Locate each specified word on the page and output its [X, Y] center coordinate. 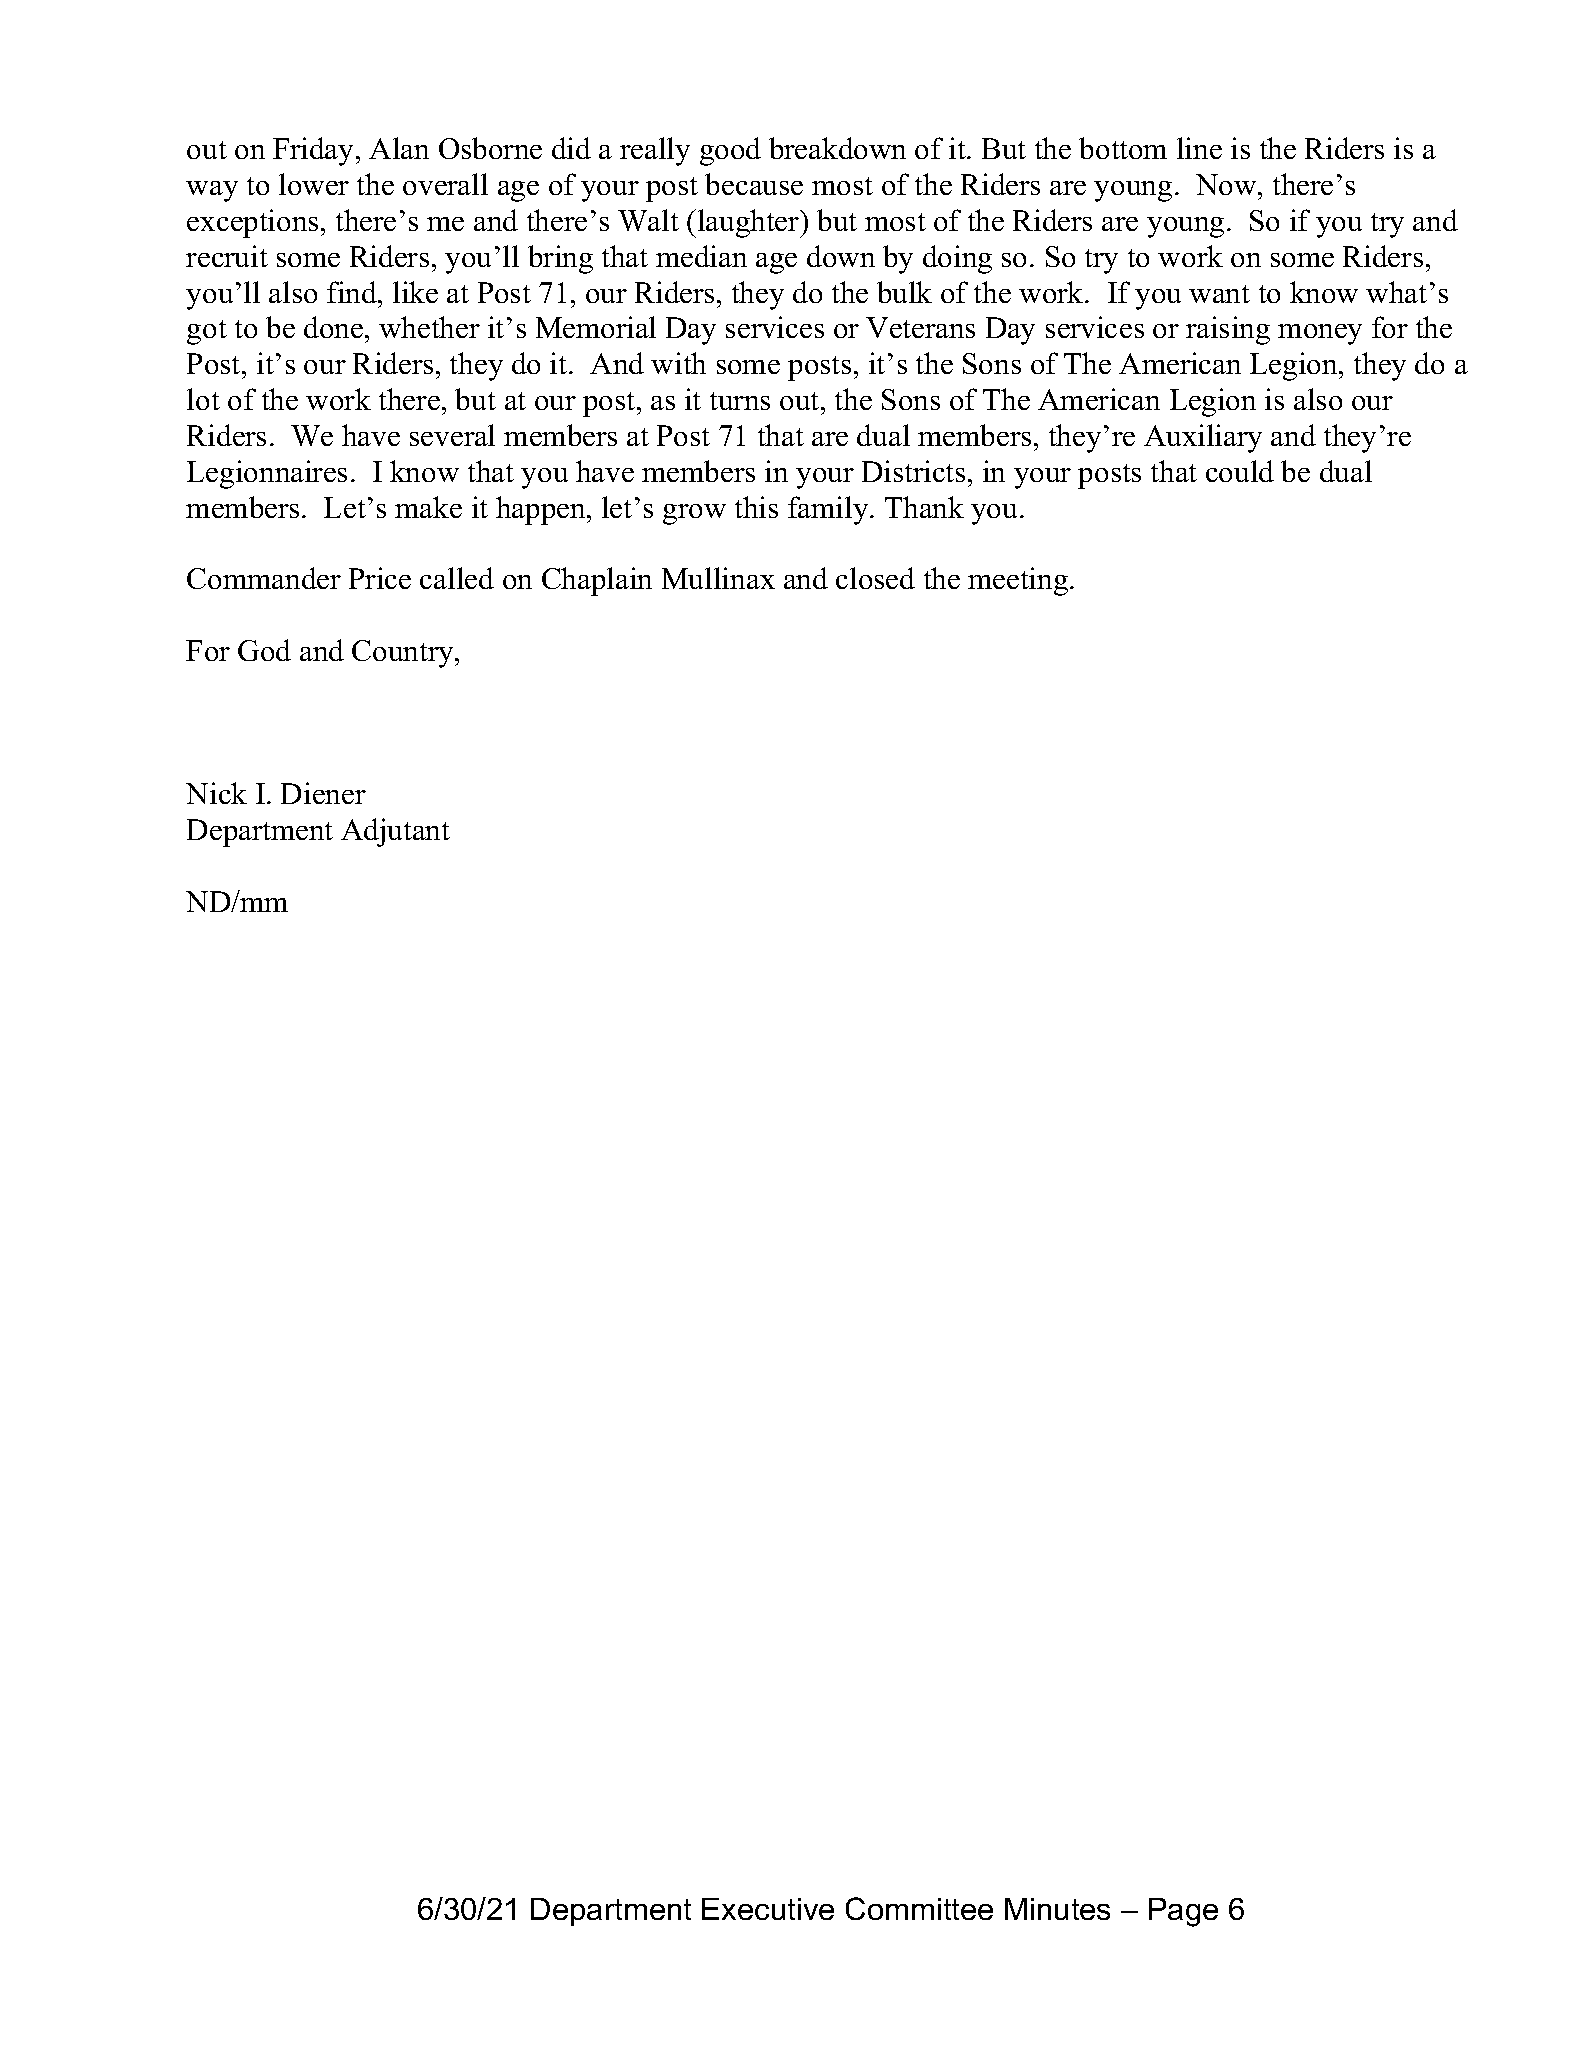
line [1199, 148]
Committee [919, 1908]
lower [314, 184]
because [754, 184]
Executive [768, 1909]
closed [875, 578]
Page [1183, 1912]
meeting [1019, 581]
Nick [216, 793]
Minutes [1057, 1909]
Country [404, 654]
